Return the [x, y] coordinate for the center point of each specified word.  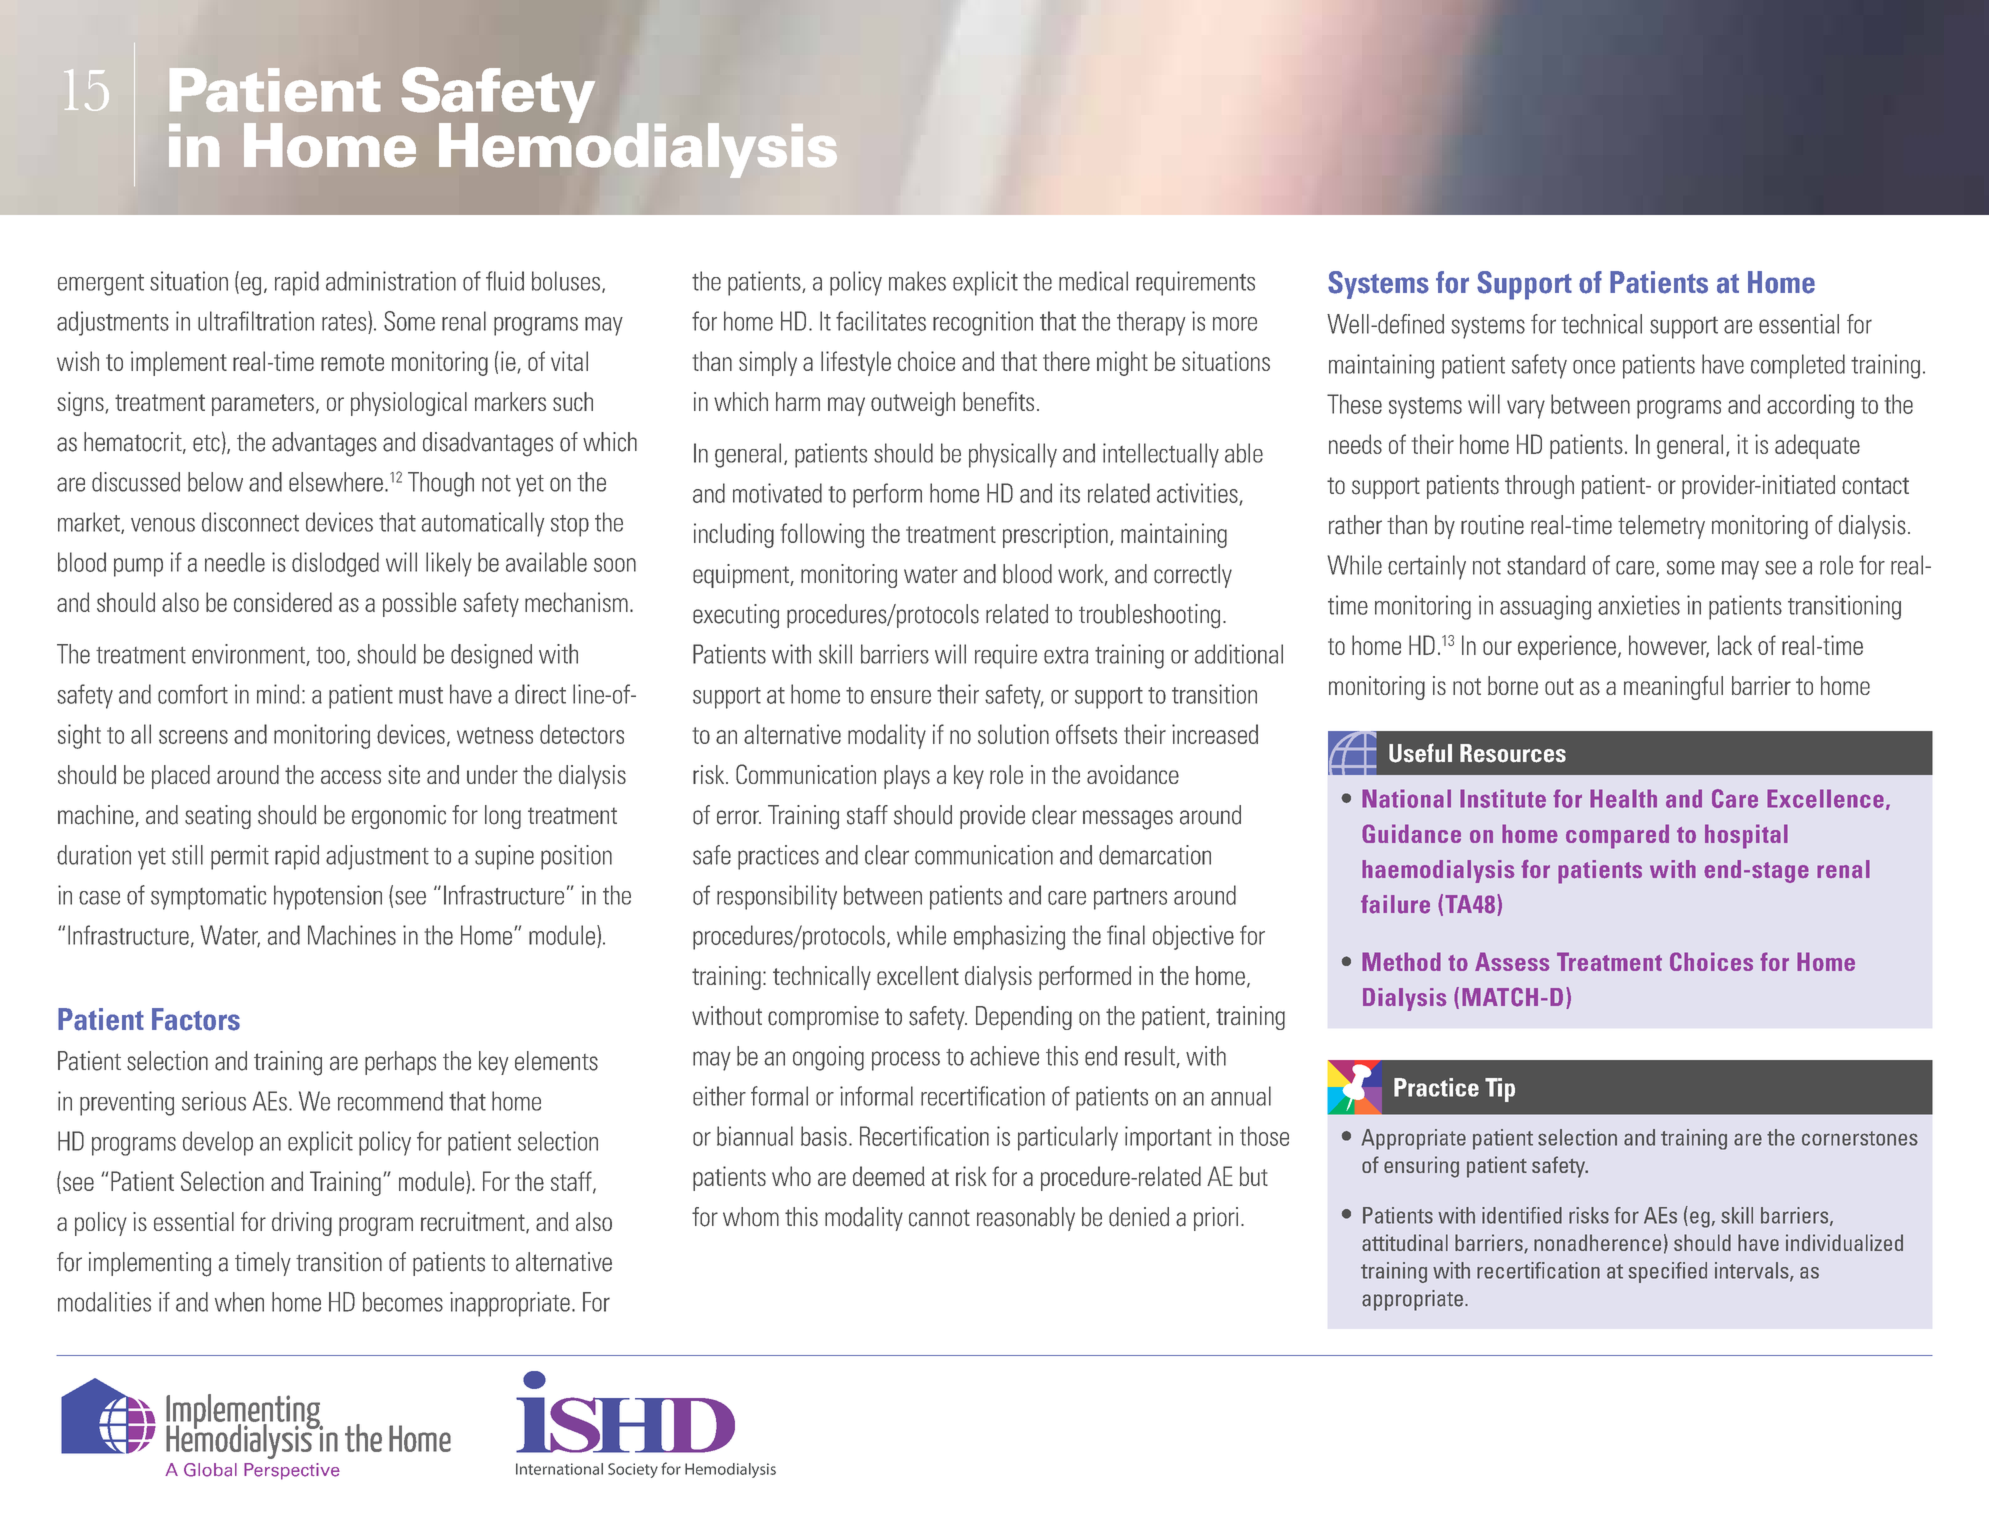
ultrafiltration [256, 321]
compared [1617, 836]
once [1594, 367]
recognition [983, 323]
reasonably [1026, 1219]
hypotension [328, 897]
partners [1130, 899]
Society [633, 1470]
